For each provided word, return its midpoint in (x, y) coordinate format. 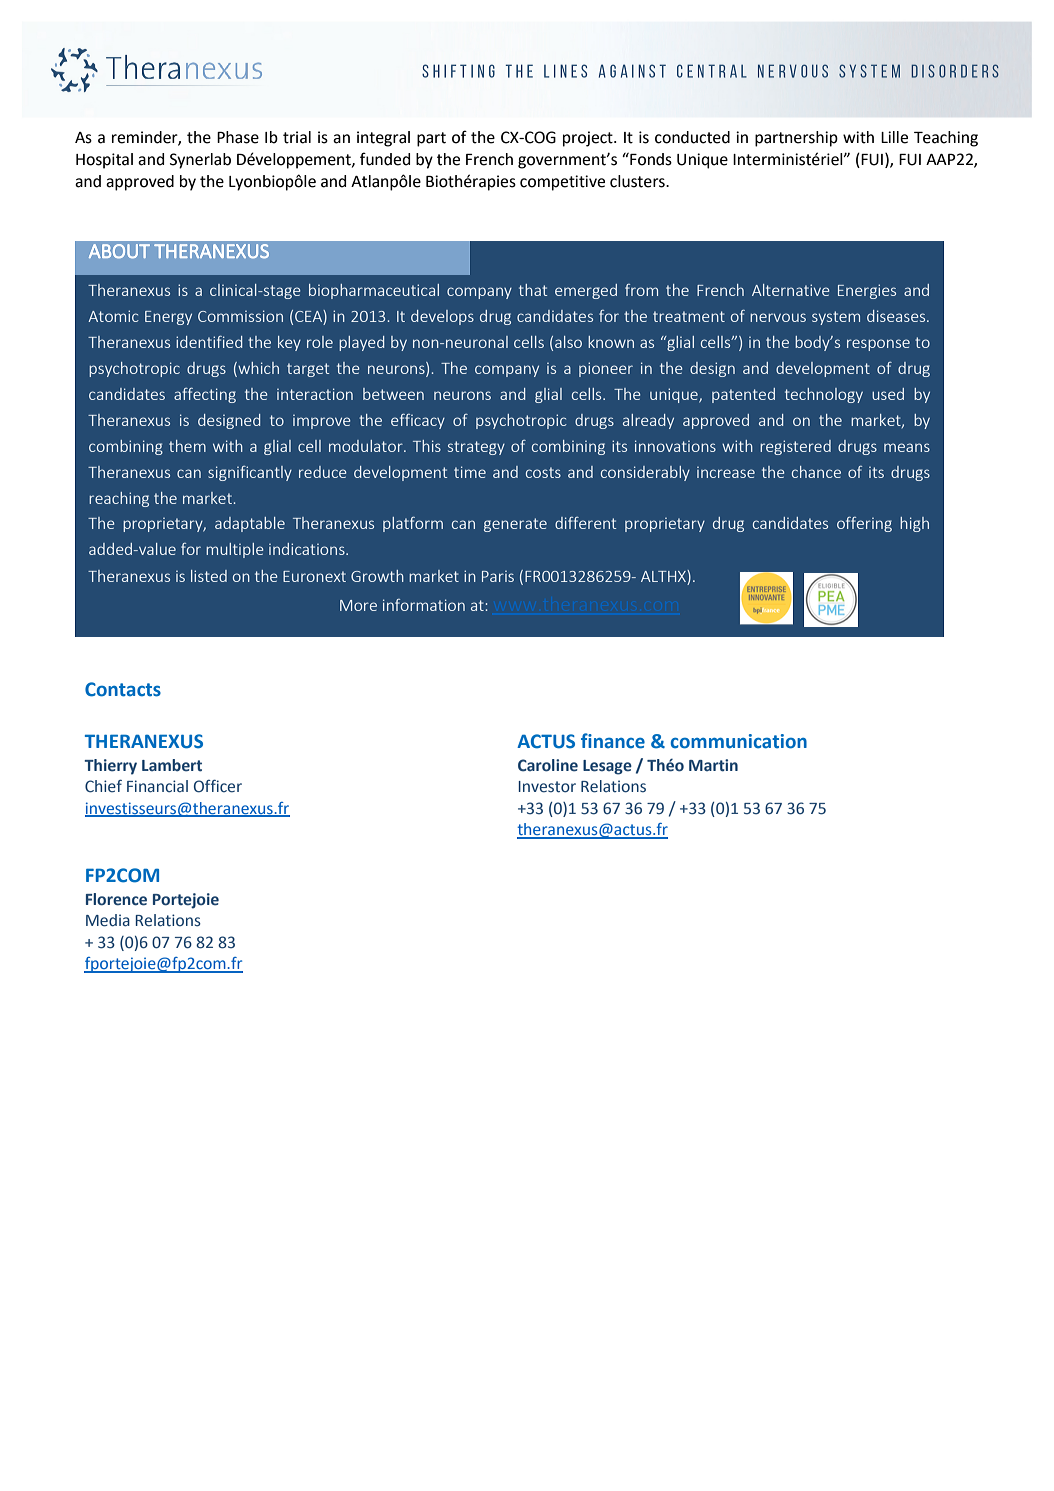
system (836, 318)
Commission (240, 316)
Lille (894, 137)
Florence (116, 899)
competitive (562, 183)
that (533, 290)
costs (543, 472)
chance (816, 472)
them (187, 446)
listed (209, 576)
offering (864, 524)
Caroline (548, 765)
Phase (238, 137)
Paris (498, 576)
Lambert (172, 765)
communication (739, 741)
